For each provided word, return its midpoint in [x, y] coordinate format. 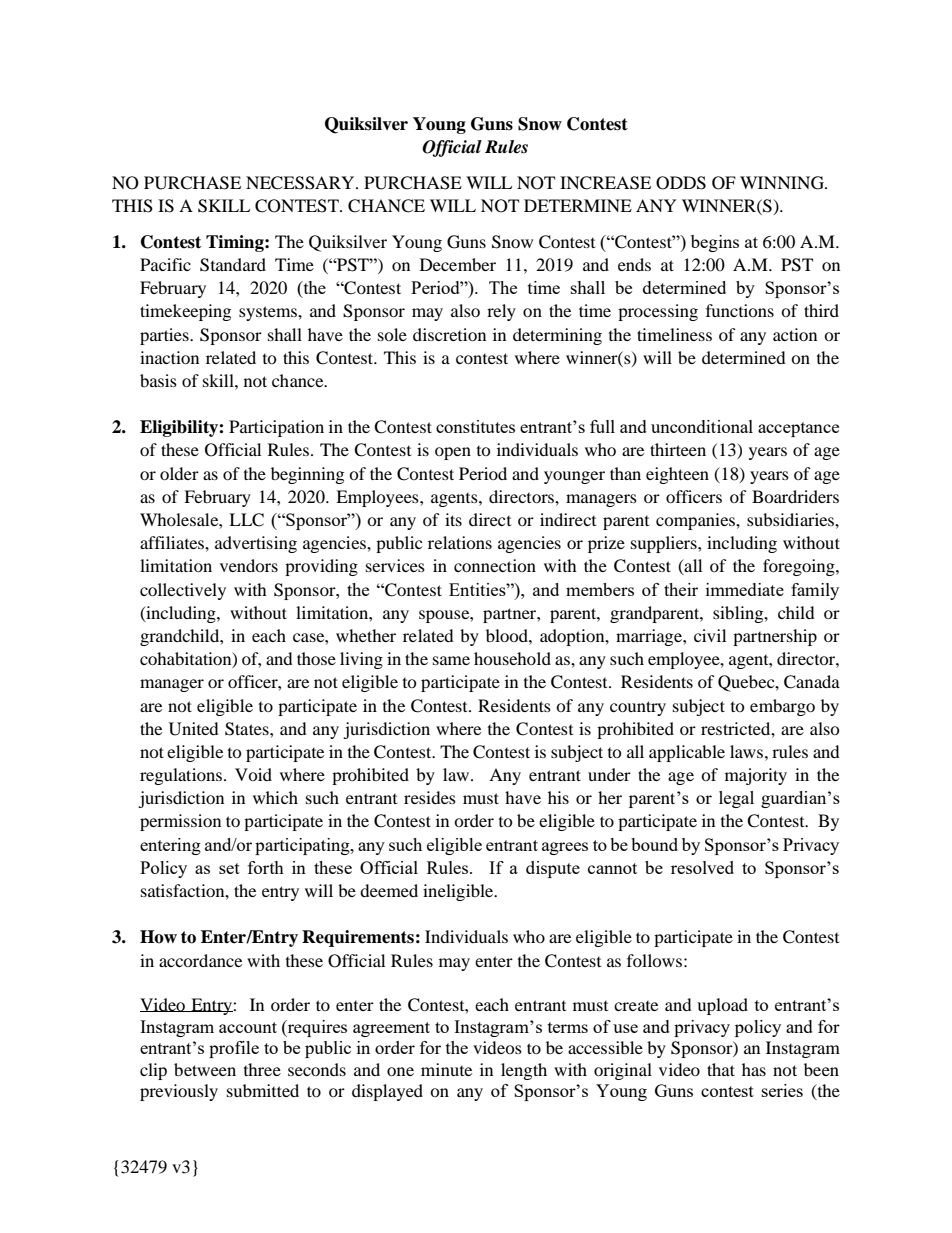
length [524, 1071]
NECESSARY [301, 183]
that [721, 1069]
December [458, 264]
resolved [702, 867]
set [229, 868]
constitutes [475, 426]
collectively [183, 591]
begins [715, 243]
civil [710, 635]
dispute [553, 869]
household [512, 658]
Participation [276, 428]
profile [234, 1049]
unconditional [702, 426]
